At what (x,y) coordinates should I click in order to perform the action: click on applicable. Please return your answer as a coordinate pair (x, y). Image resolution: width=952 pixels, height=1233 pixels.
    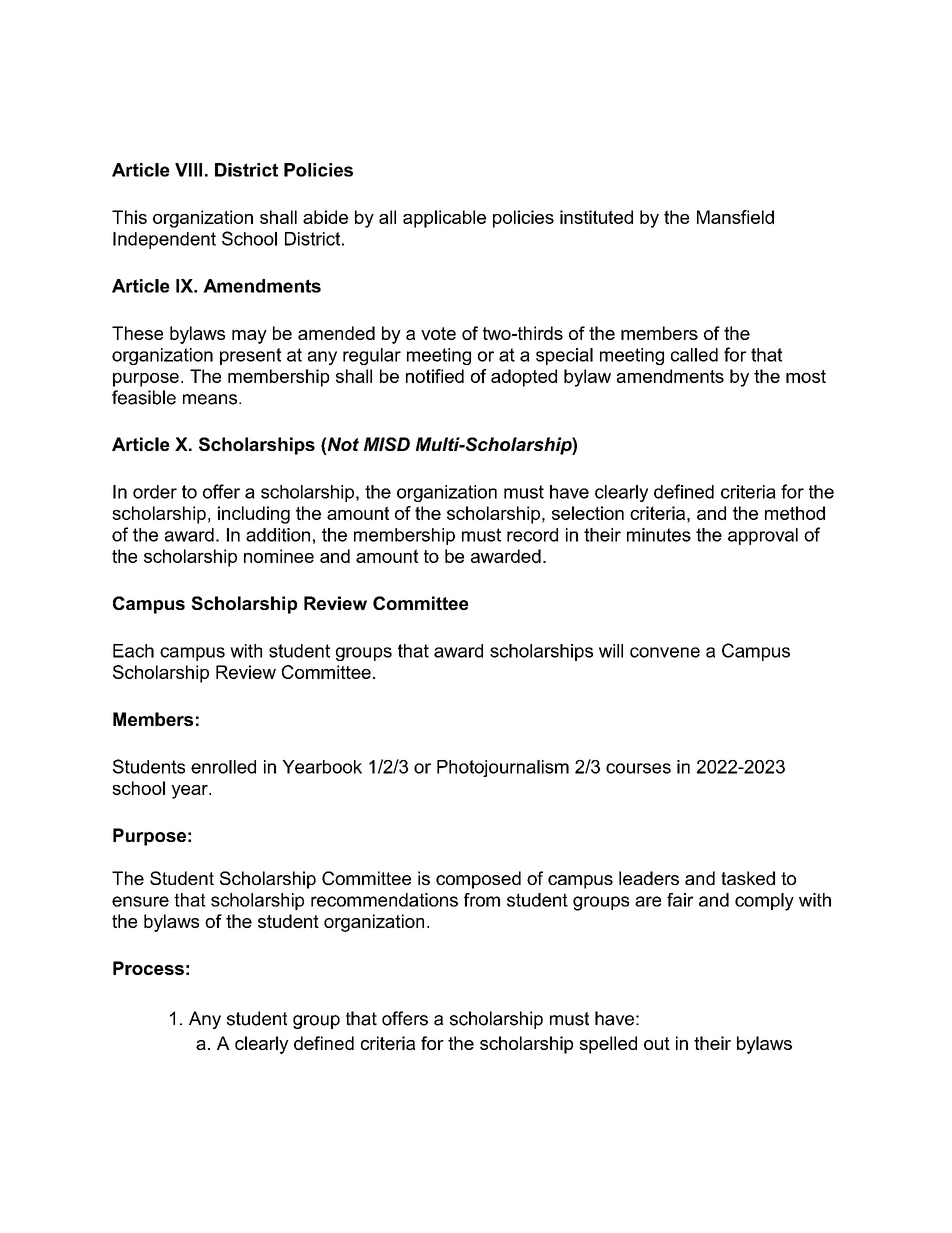
    Looking at the image, I should click on (444, 219).
